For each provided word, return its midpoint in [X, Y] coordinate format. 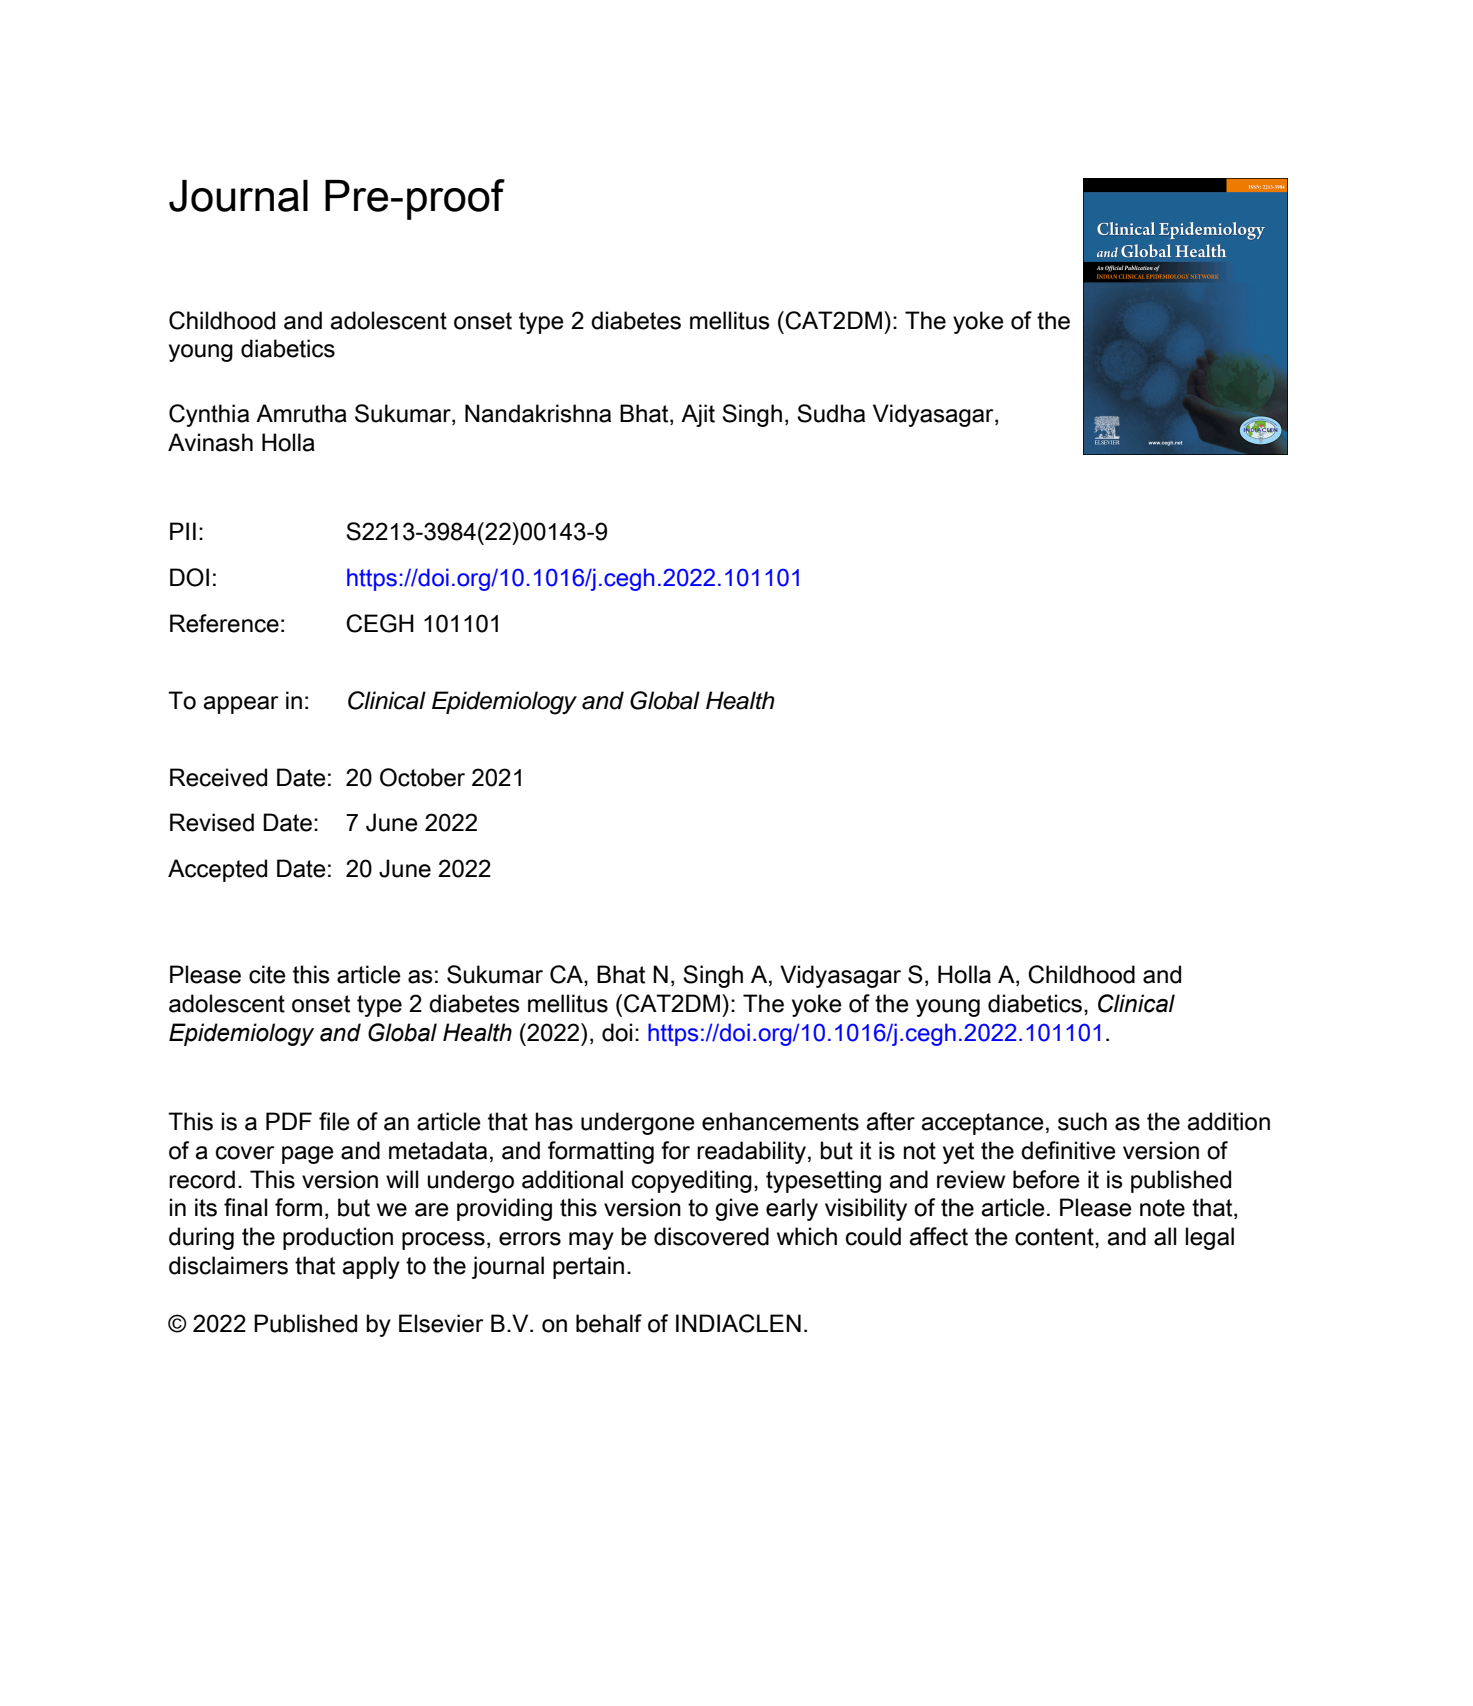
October [422, 777]
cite [267, 974]
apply [371, 1267]
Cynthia [209, 415]
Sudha [831, 413]
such [1082, 1121]
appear [241, 705]
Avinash [210, 442]
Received [218, 777]
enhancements [780, 1121]
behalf [609, 1323]
